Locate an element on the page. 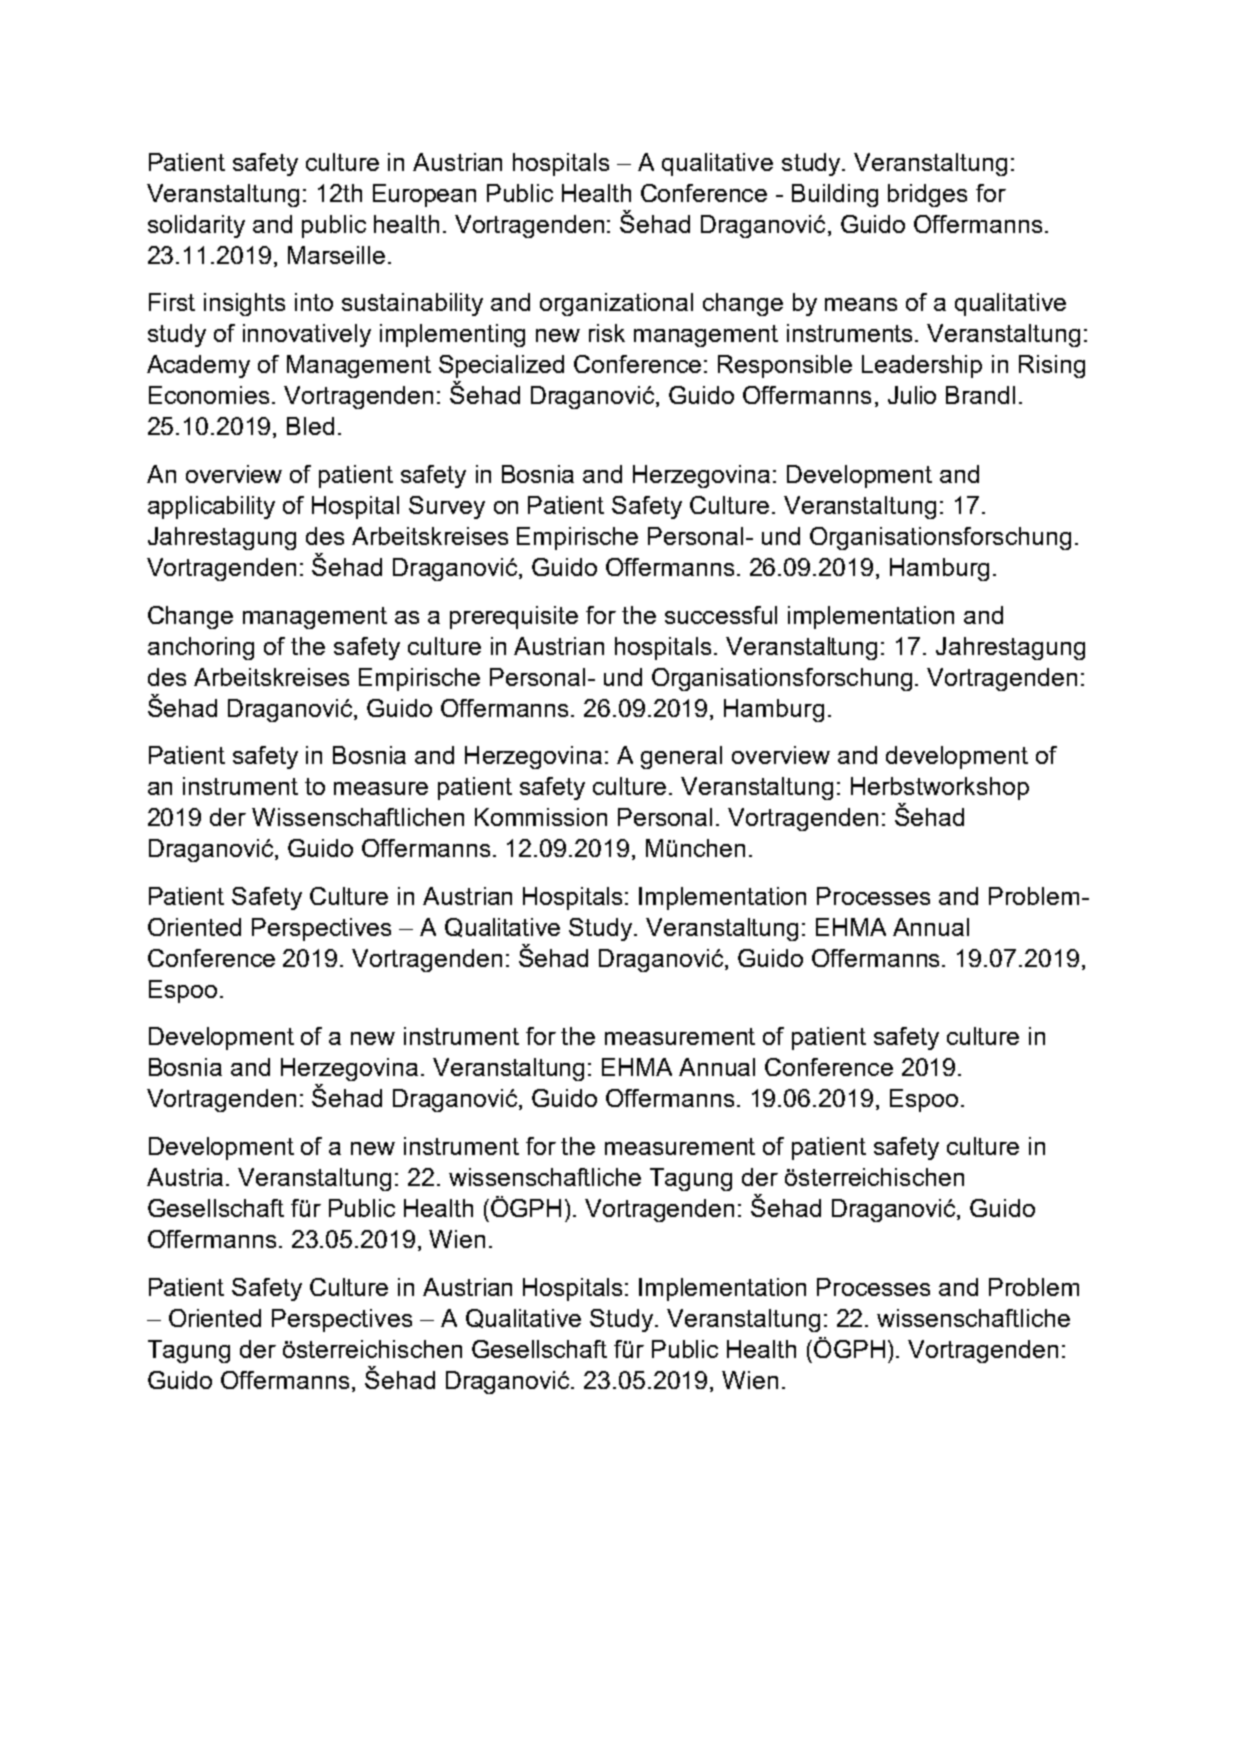 The width and height of the document is (1238, 1752). bridges is located at coordinates (927, 195).
